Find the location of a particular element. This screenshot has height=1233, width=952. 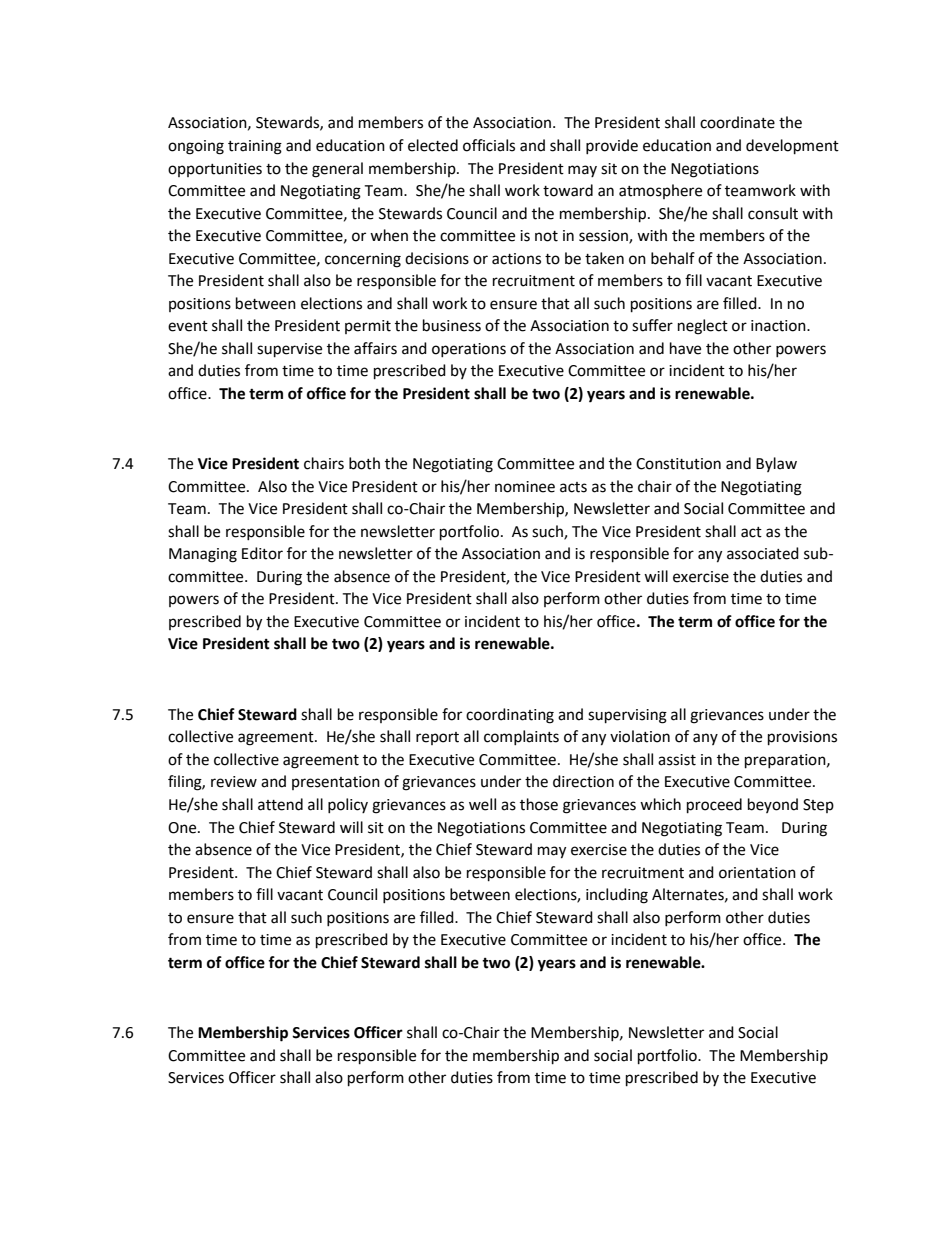

supervise is located at coordinates (289, 350).
